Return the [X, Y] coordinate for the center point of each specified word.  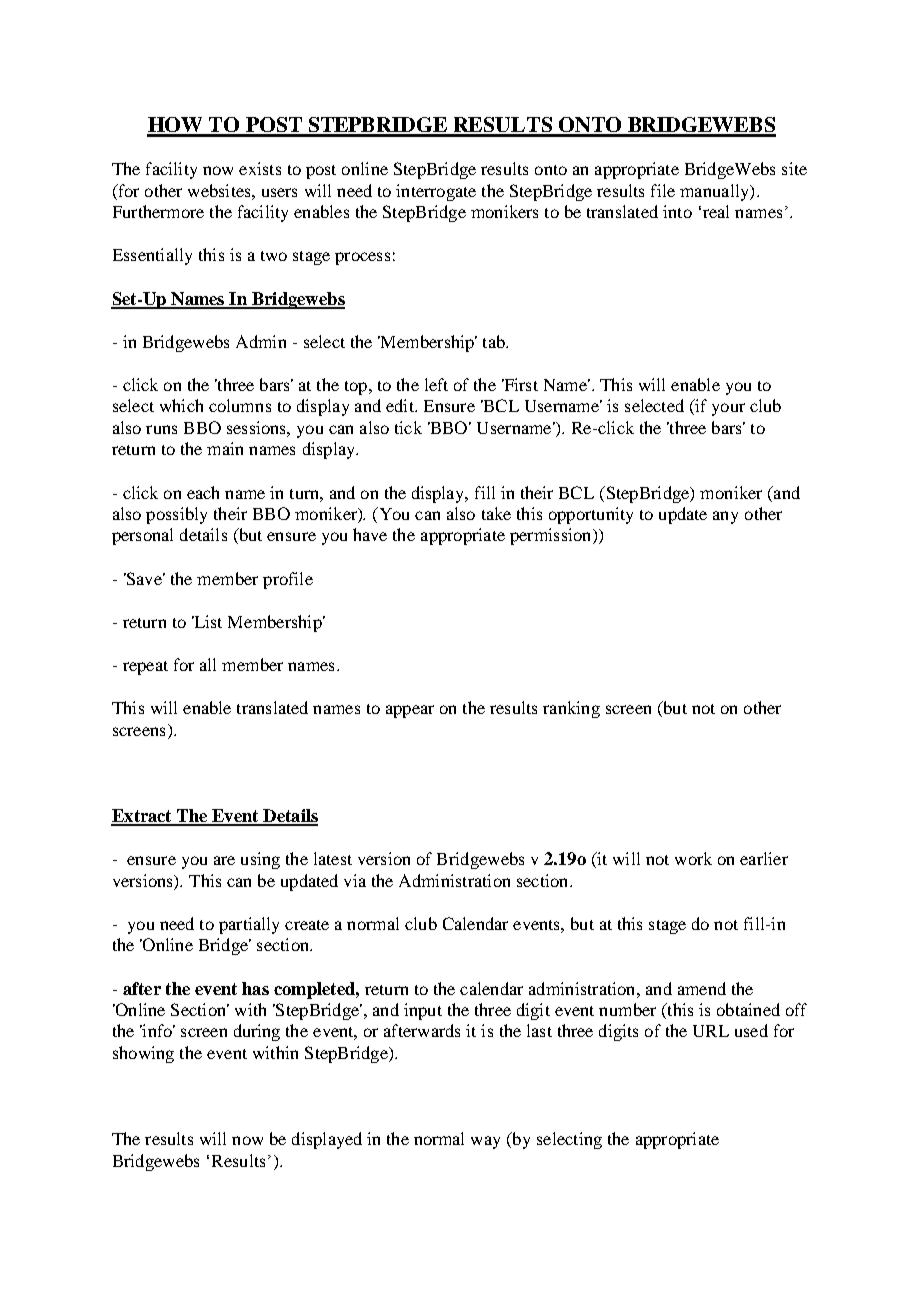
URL [711, 1031]
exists [260, 168]
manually [715, 192]
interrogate [436, 192]
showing [143, 1054]
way [485, 1142]
